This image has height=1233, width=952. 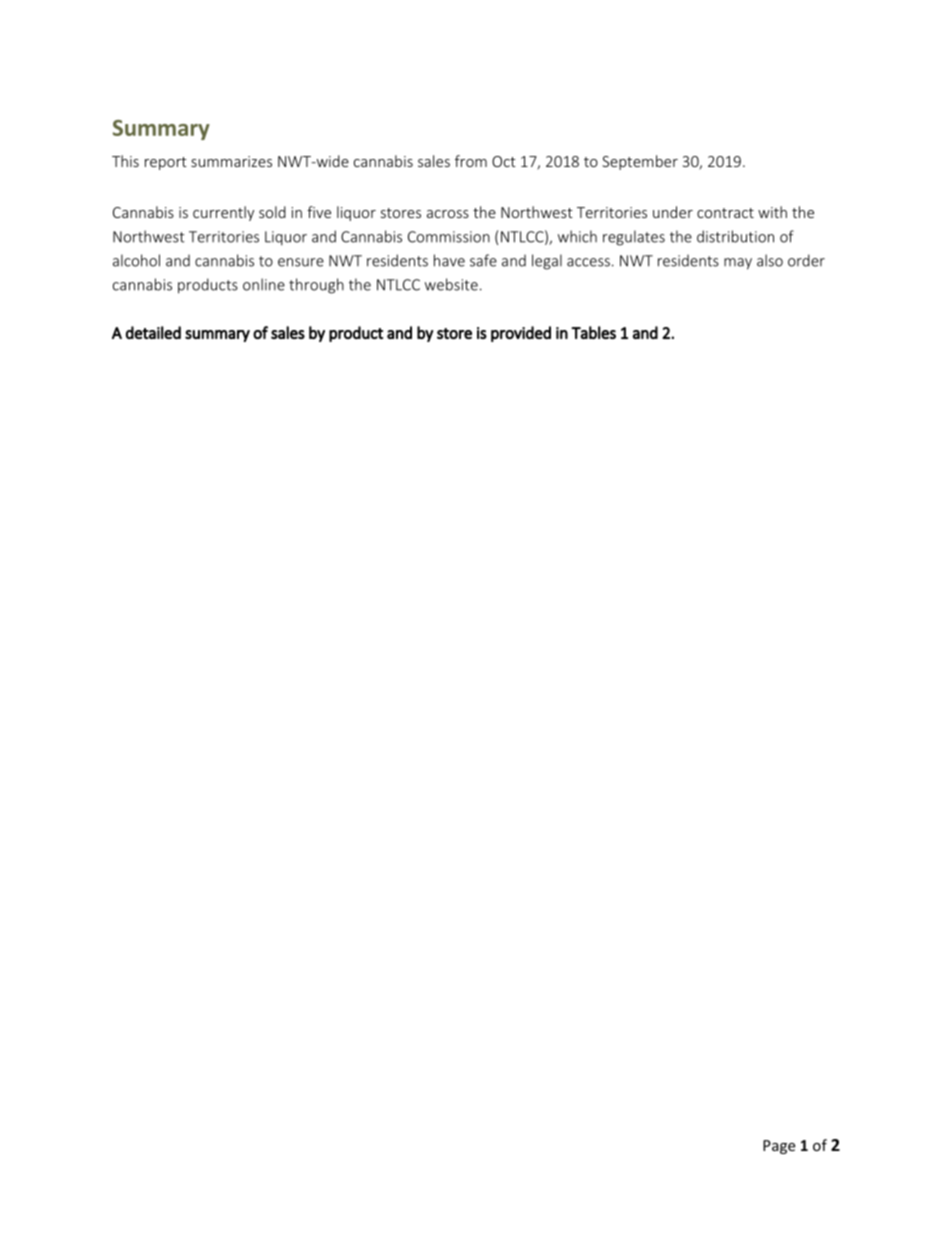 What do you see at coordinates (779, 1147) in the image?
I see `Page` at bounding box center [779, 1147].
